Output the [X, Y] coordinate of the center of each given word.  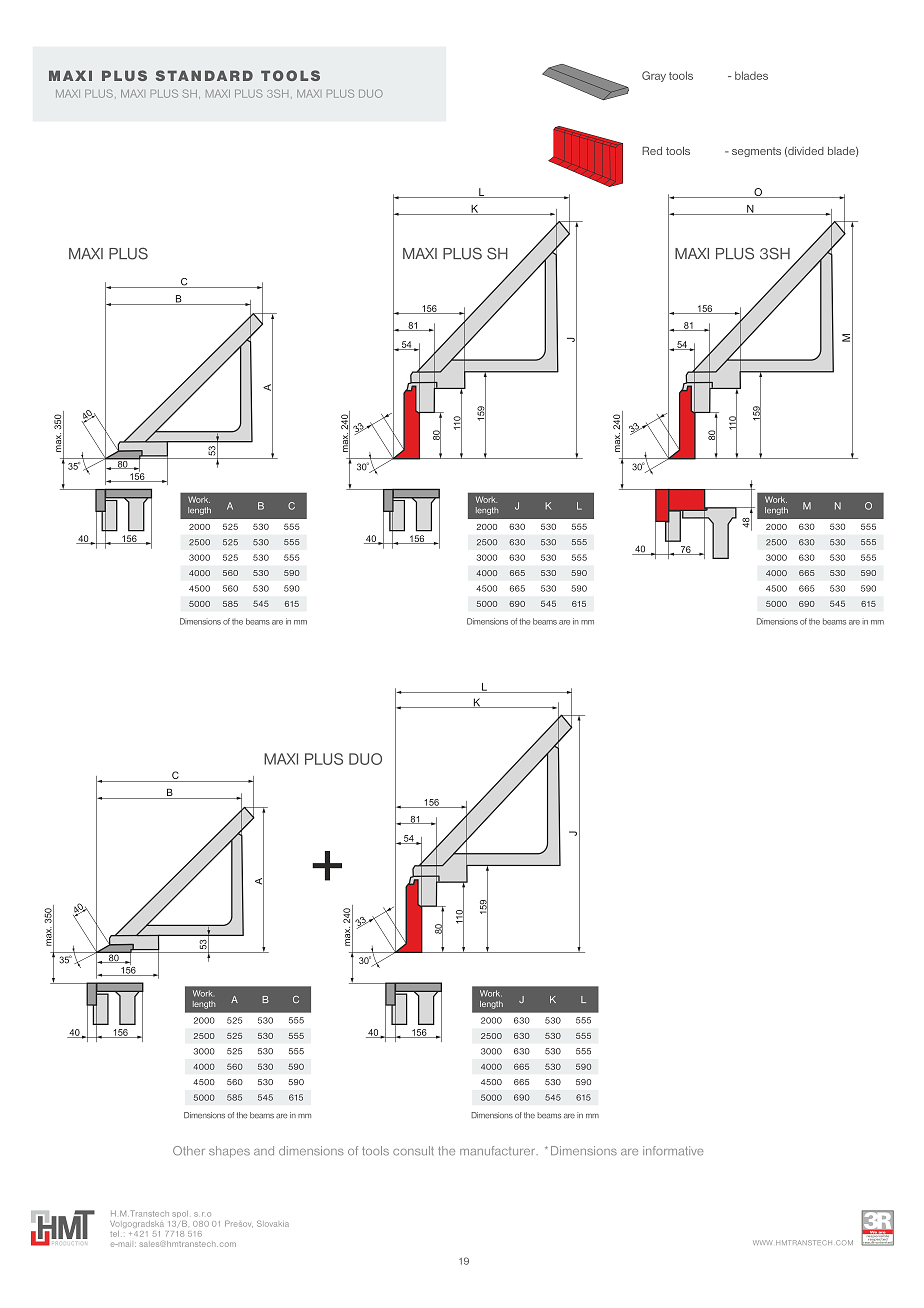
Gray [654, 76]
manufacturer [499, 1151]
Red [652, 151]
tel [114, 1234]
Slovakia [273, 1223]
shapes [229, 1152]
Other [189, 1151]
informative [673, 1151]
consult [413, 1151]
